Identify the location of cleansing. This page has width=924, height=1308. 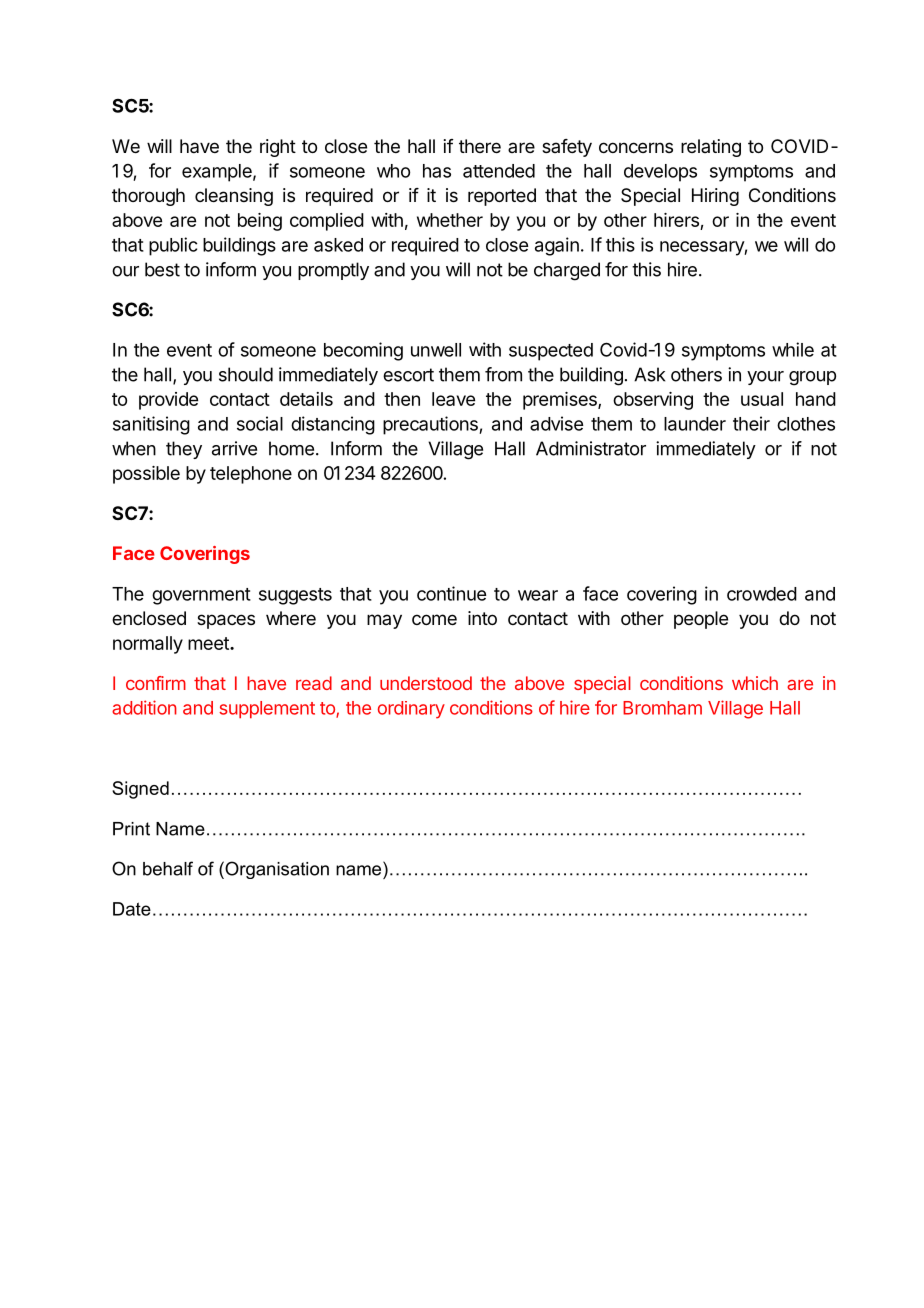
(234, 197).
